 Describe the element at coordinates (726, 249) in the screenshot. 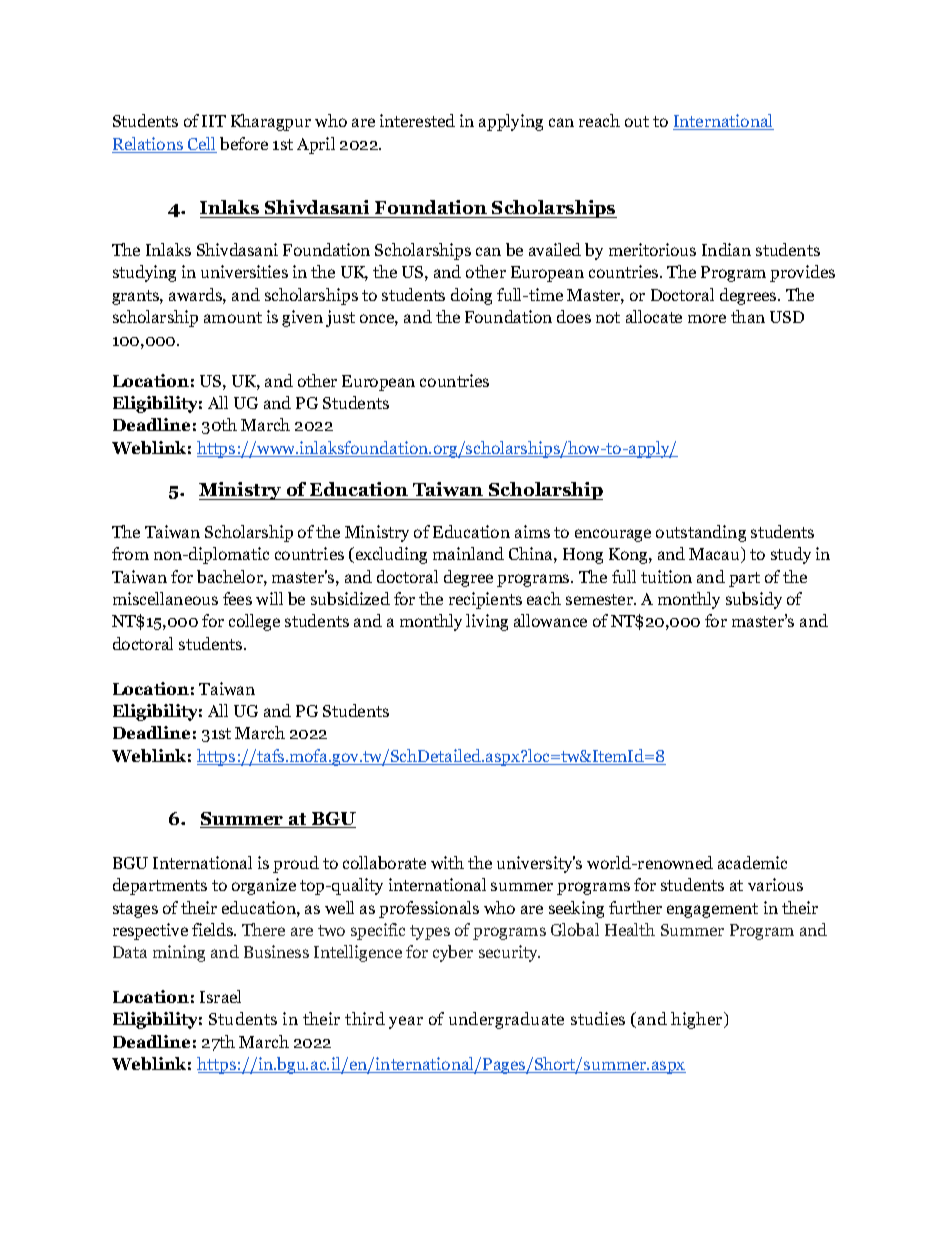

I see `Indian` at that location.
